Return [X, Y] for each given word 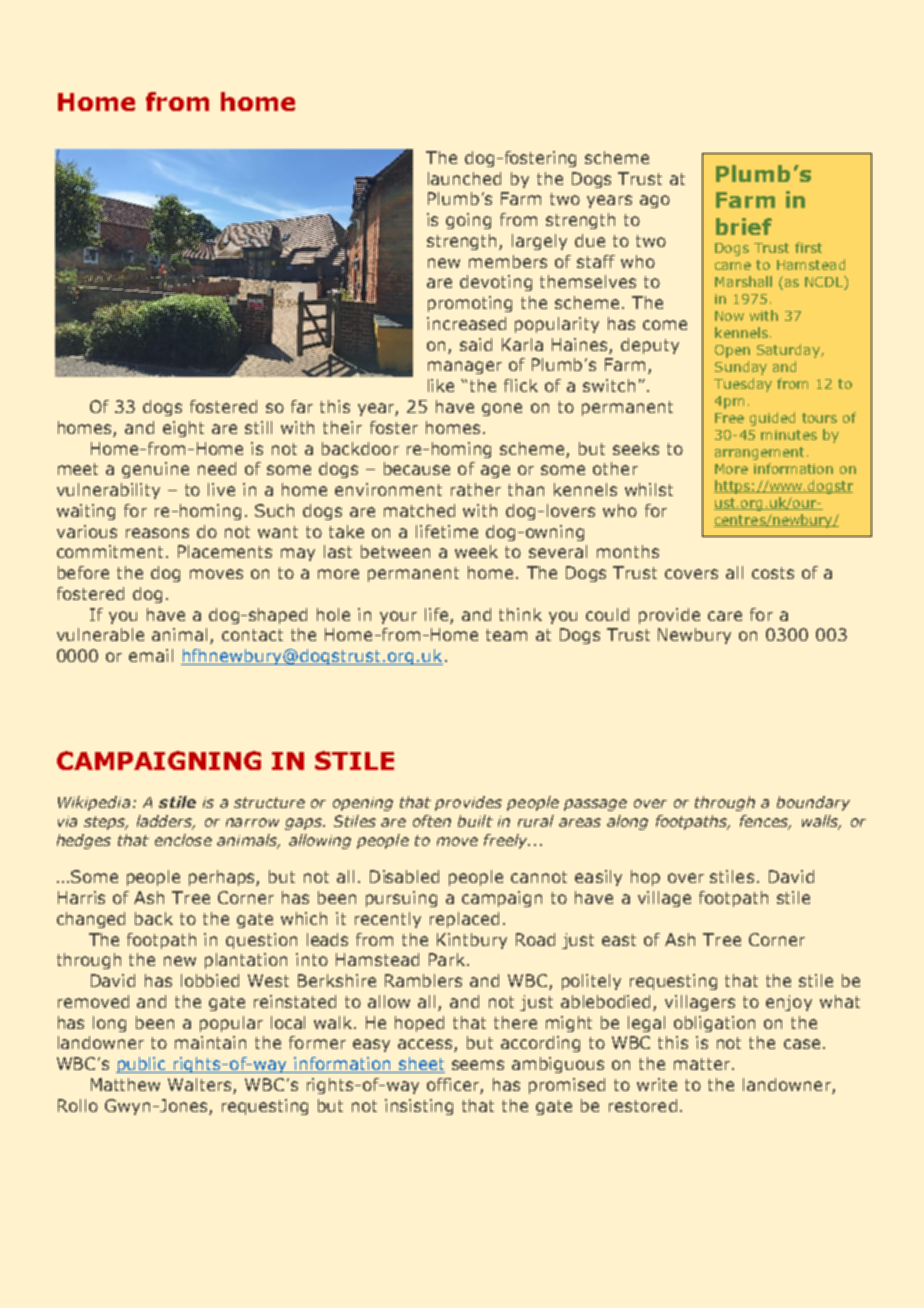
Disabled [404, 876]
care [725, 616]
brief [744, 226]
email [151, 655]
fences [765, 822]
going [468, 221]
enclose [183, 840]
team [506, 635]
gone [502, 409]
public [142, 1065]
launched [464, 178]
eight [183, 429]
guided [772, 419]
